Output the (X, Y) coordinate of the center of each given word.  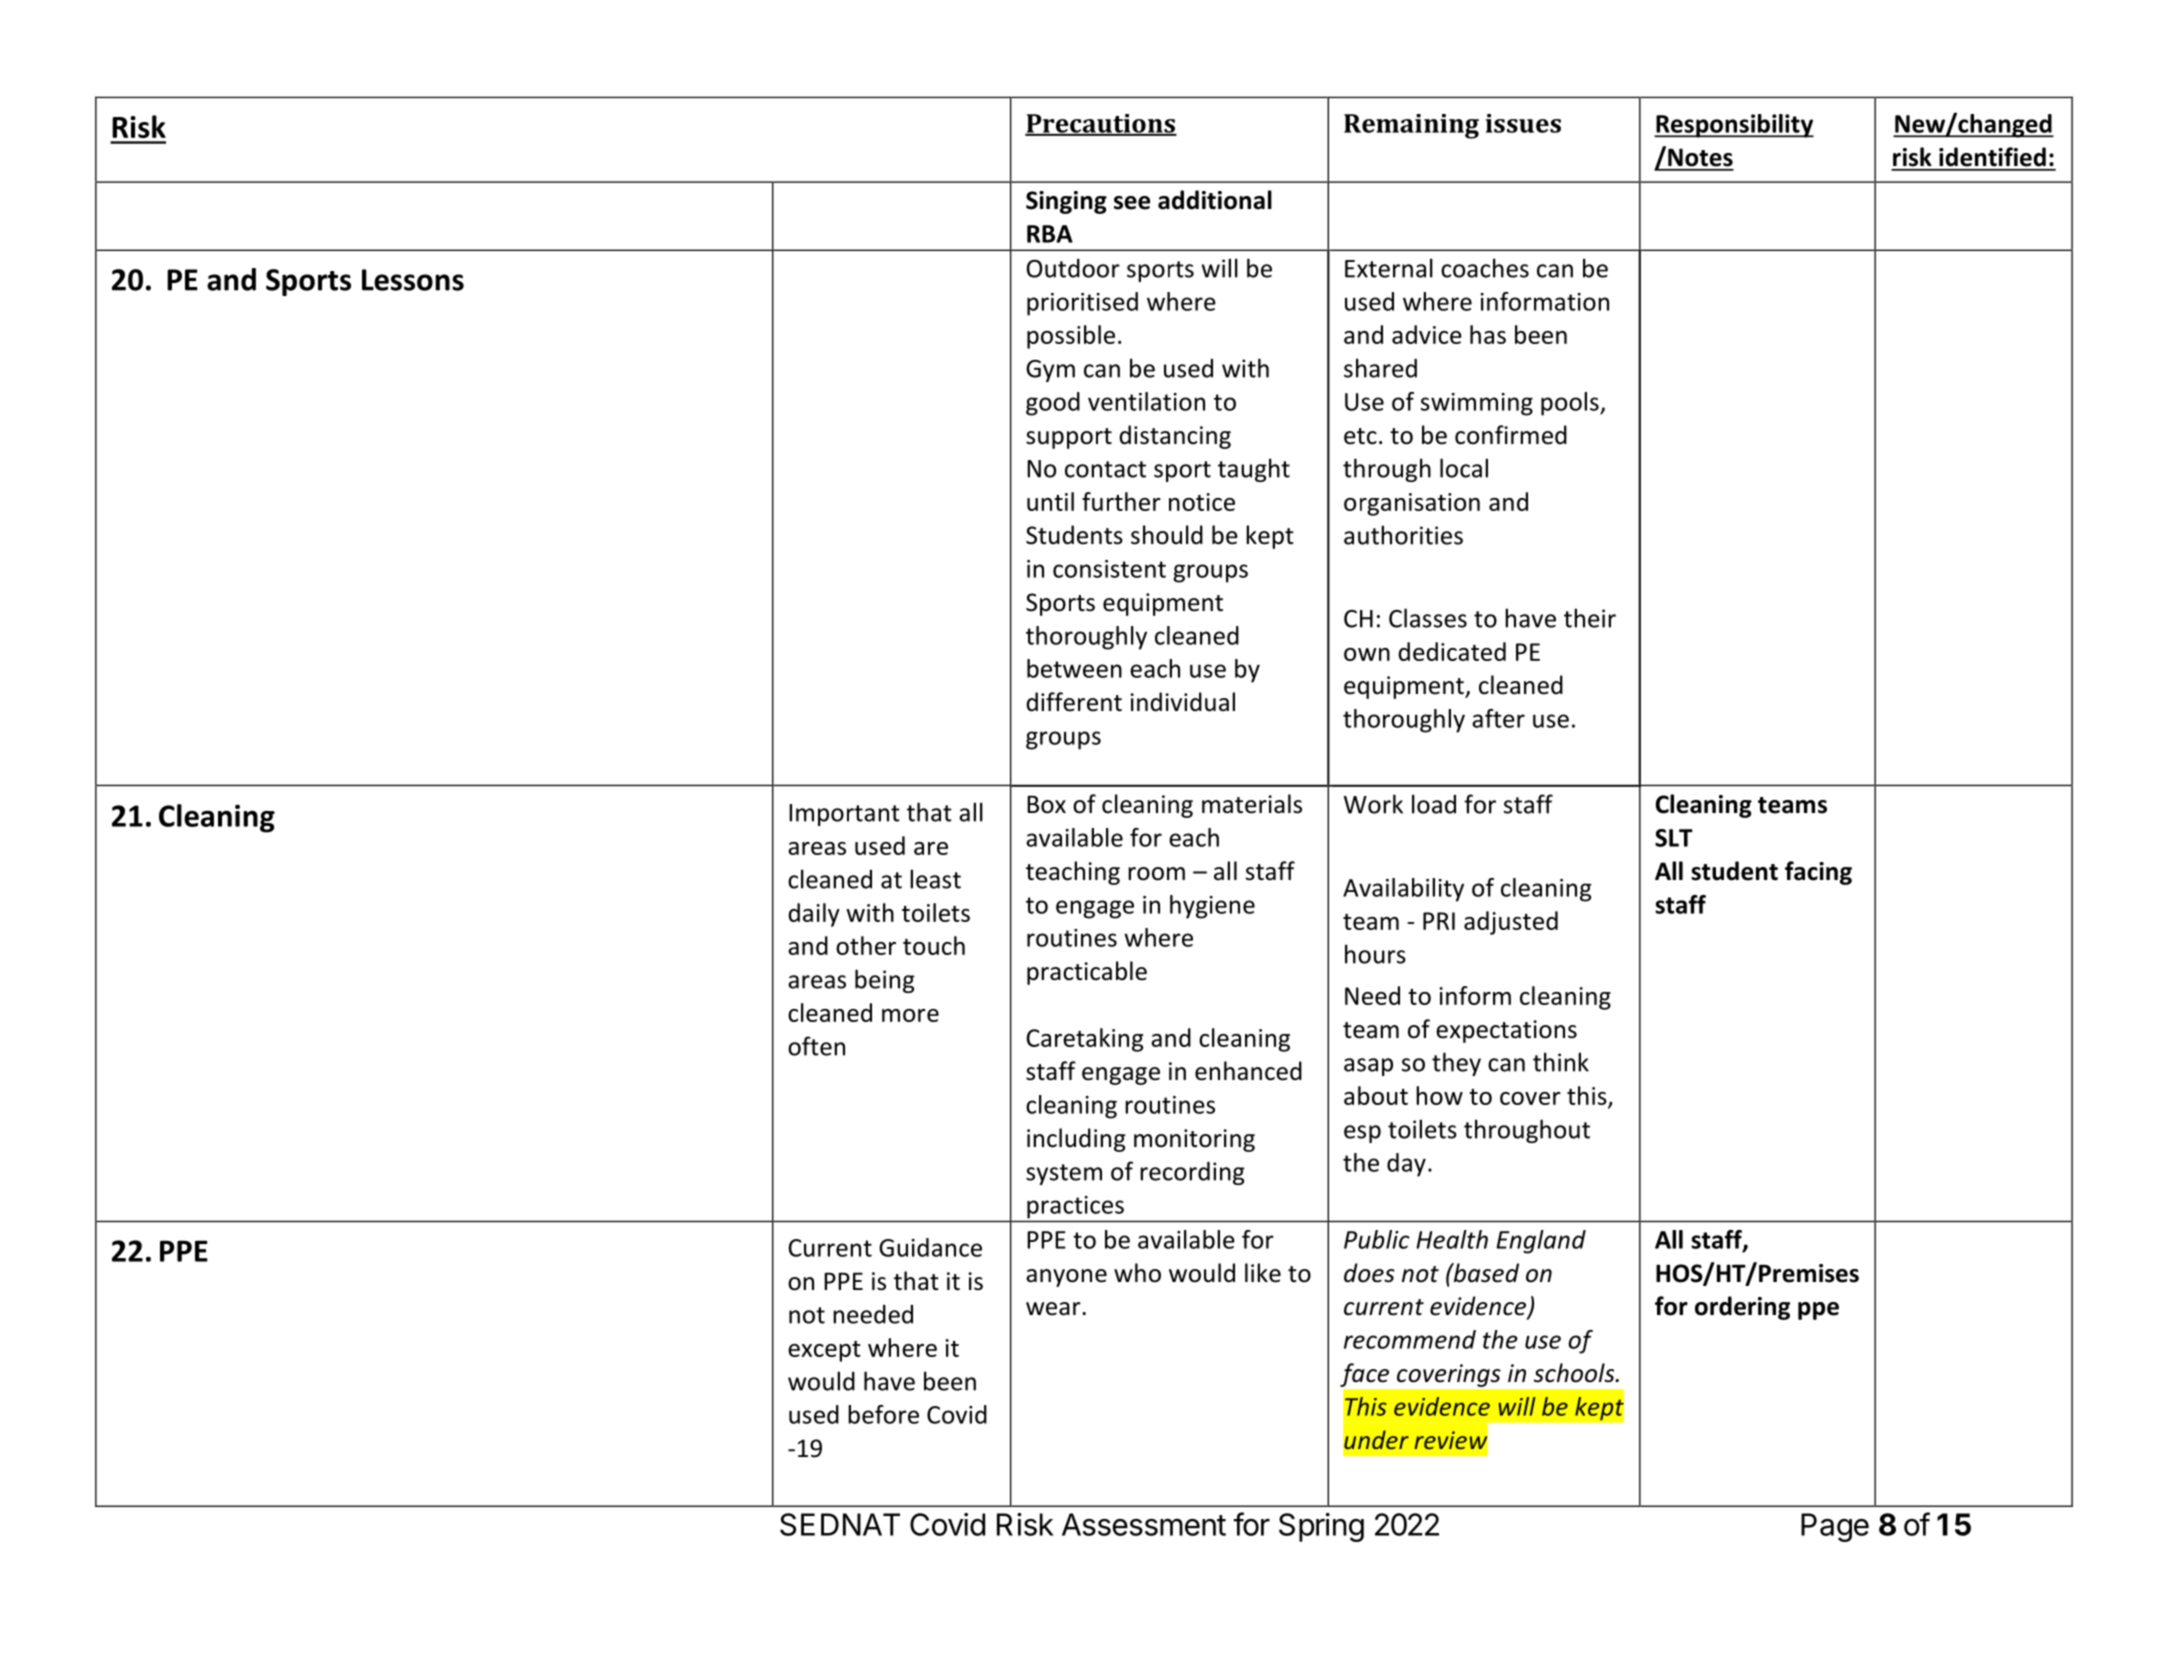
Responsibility (1734, 126)
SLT (1674, 838)
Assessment (1144, 1524)
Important (844, 815)
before (883, 1414)
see (1132, 203)
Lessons (413, 280)
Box (1046, 804)
